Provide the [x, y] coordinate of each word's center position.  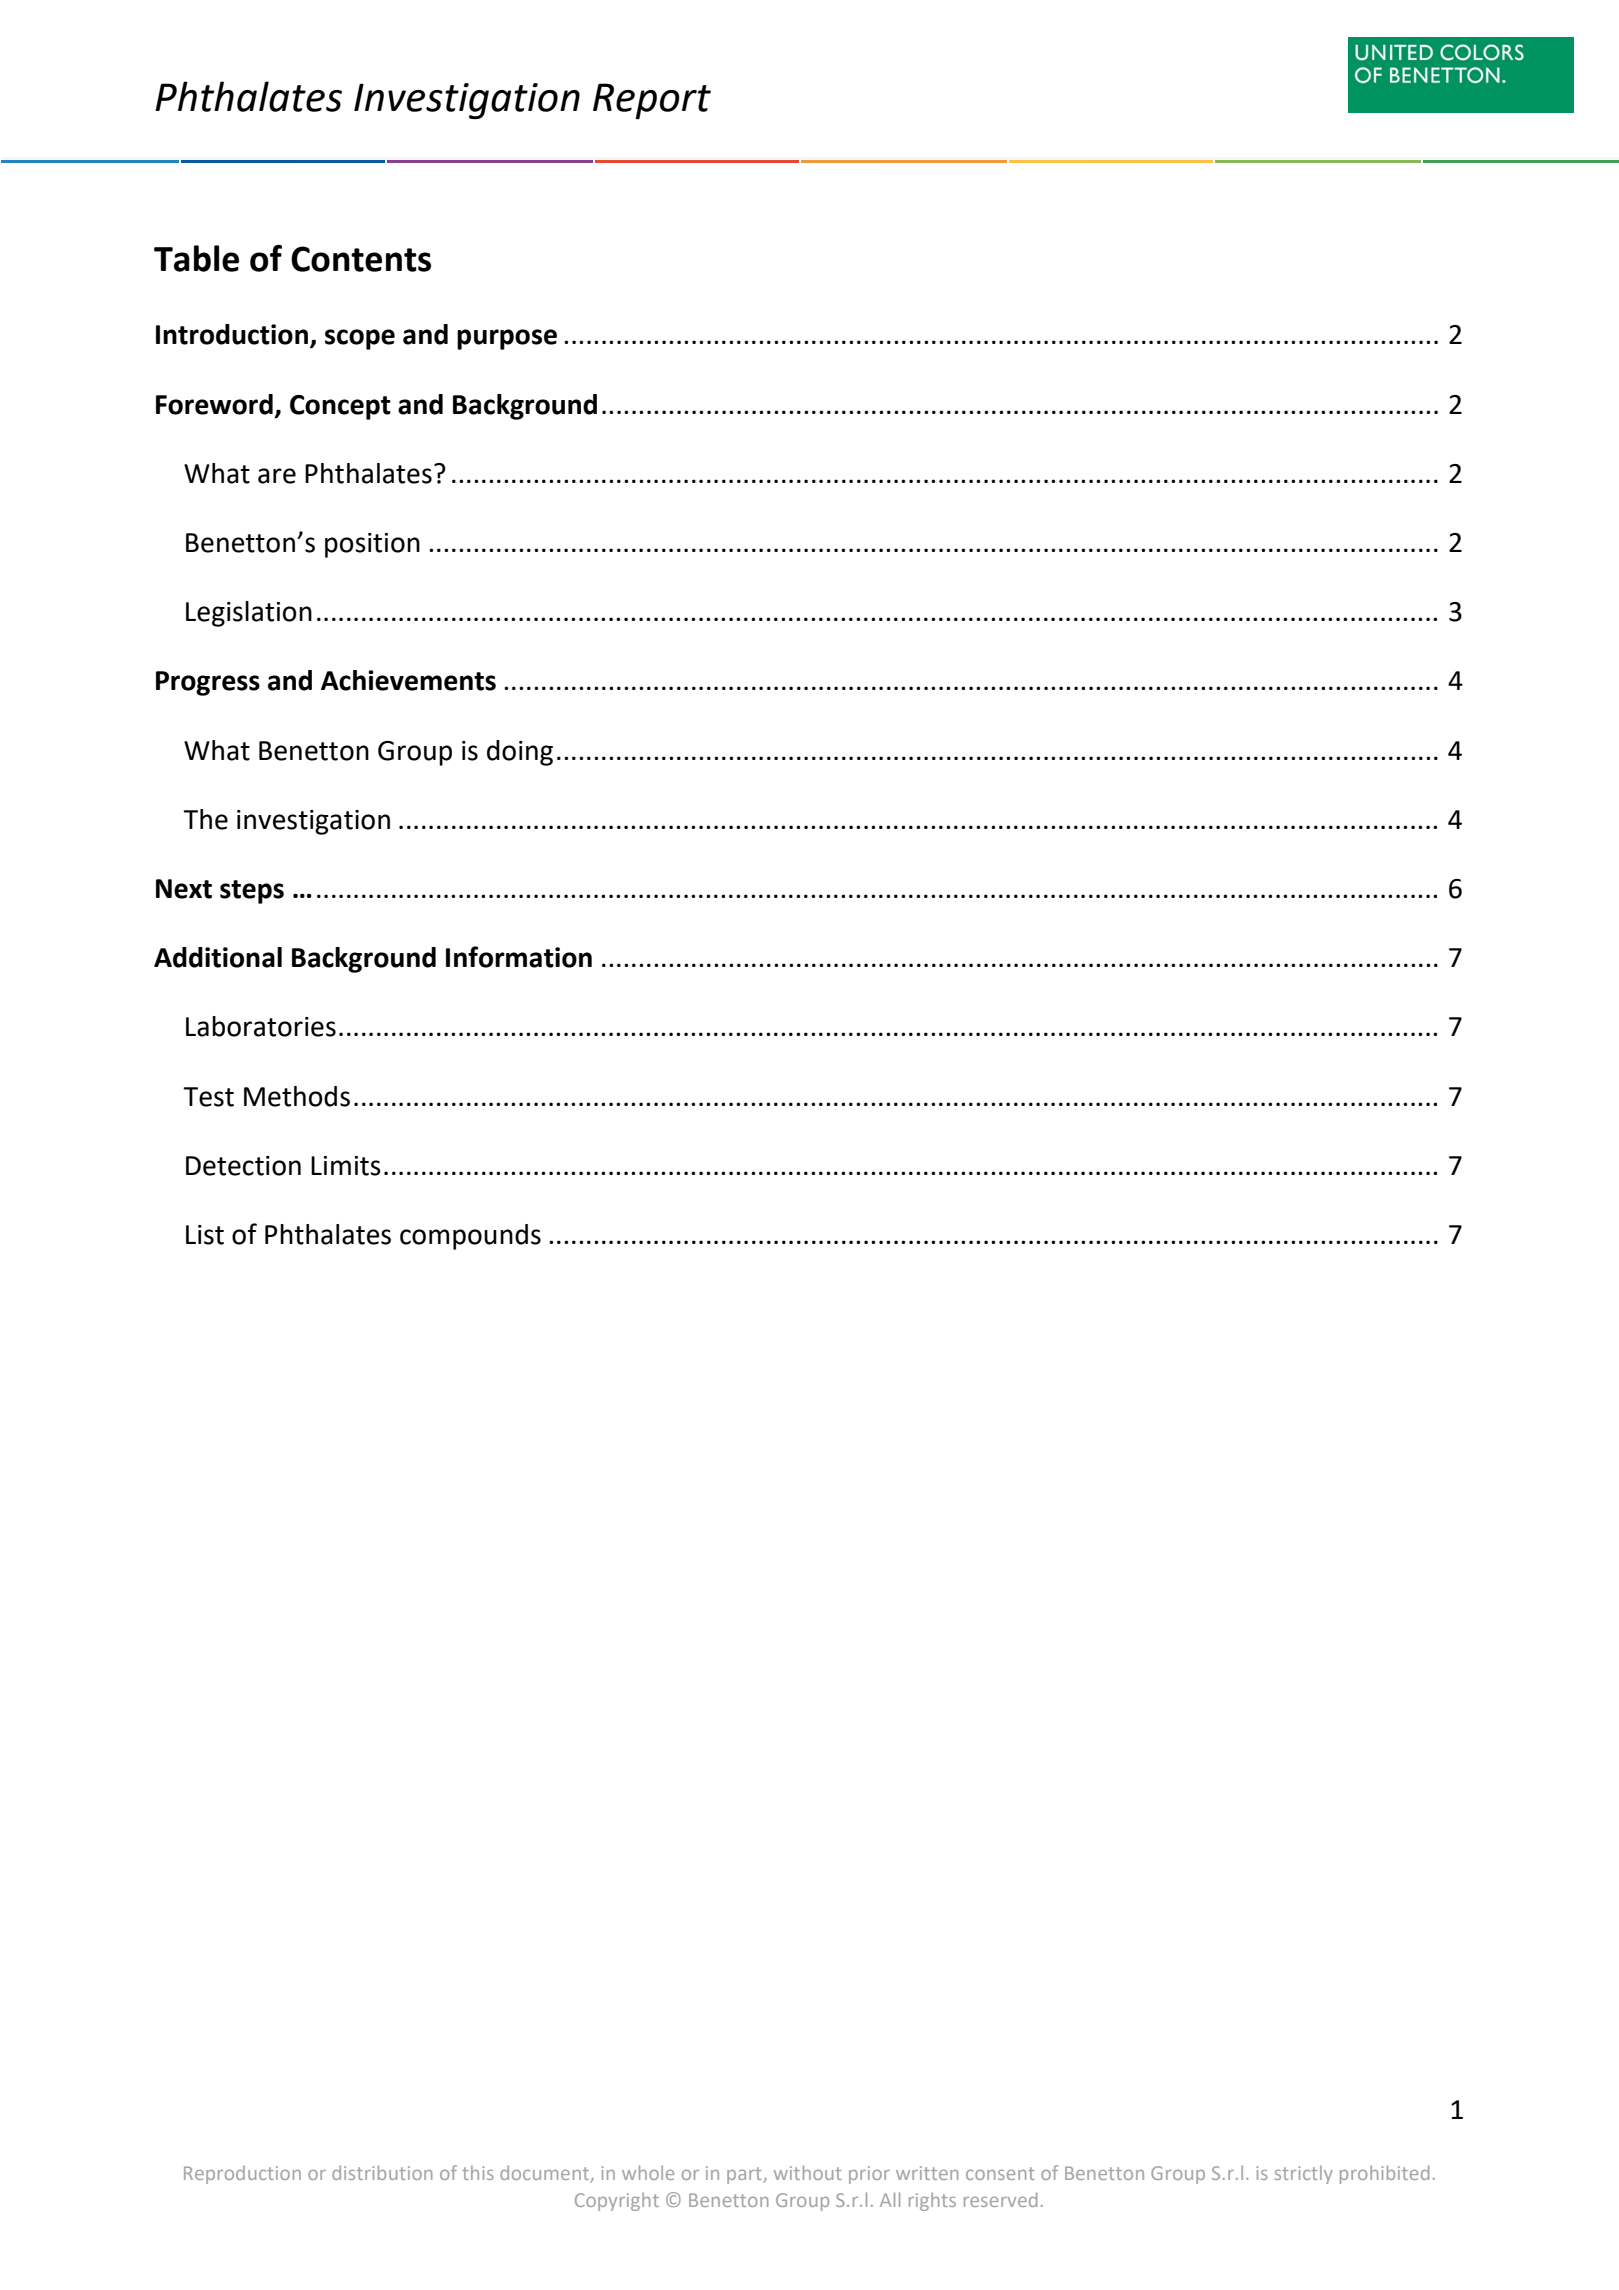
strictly [1304, 2175]
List [205, 1235]
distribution [382, 2172]
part [745, 2175]
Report [652, 101]
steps [252, 892]
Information [519, 957]
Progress [208, 683]
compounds [470, 1237]
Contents [361, 259]
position [372, 545]
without [808, 2172]
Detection [243, 1166]
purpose [507, 339]
